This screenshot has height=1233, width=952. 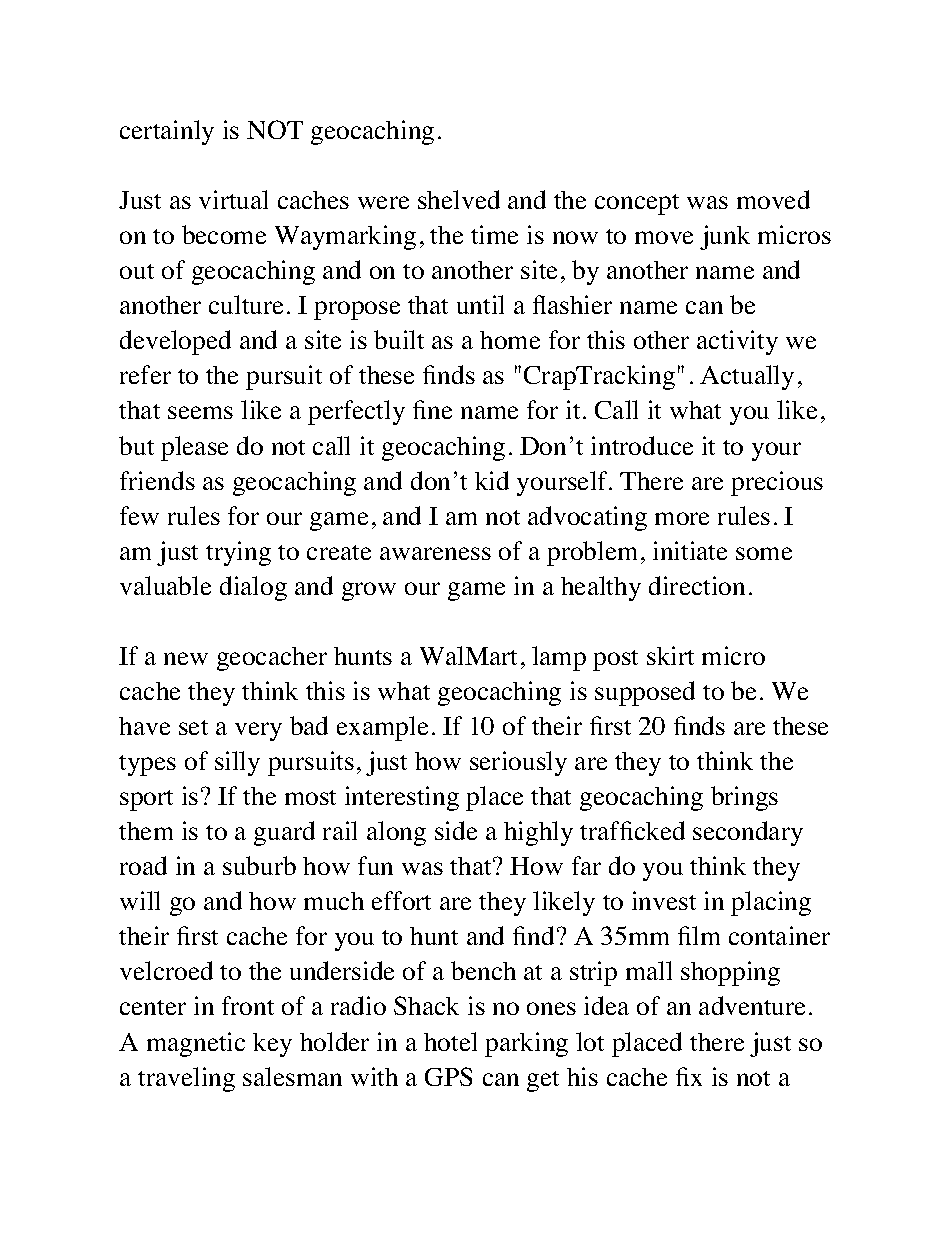 What do you see at coordinates (194, 448) in the screenshot?
I see `please` at bounding box center [194, 448].
